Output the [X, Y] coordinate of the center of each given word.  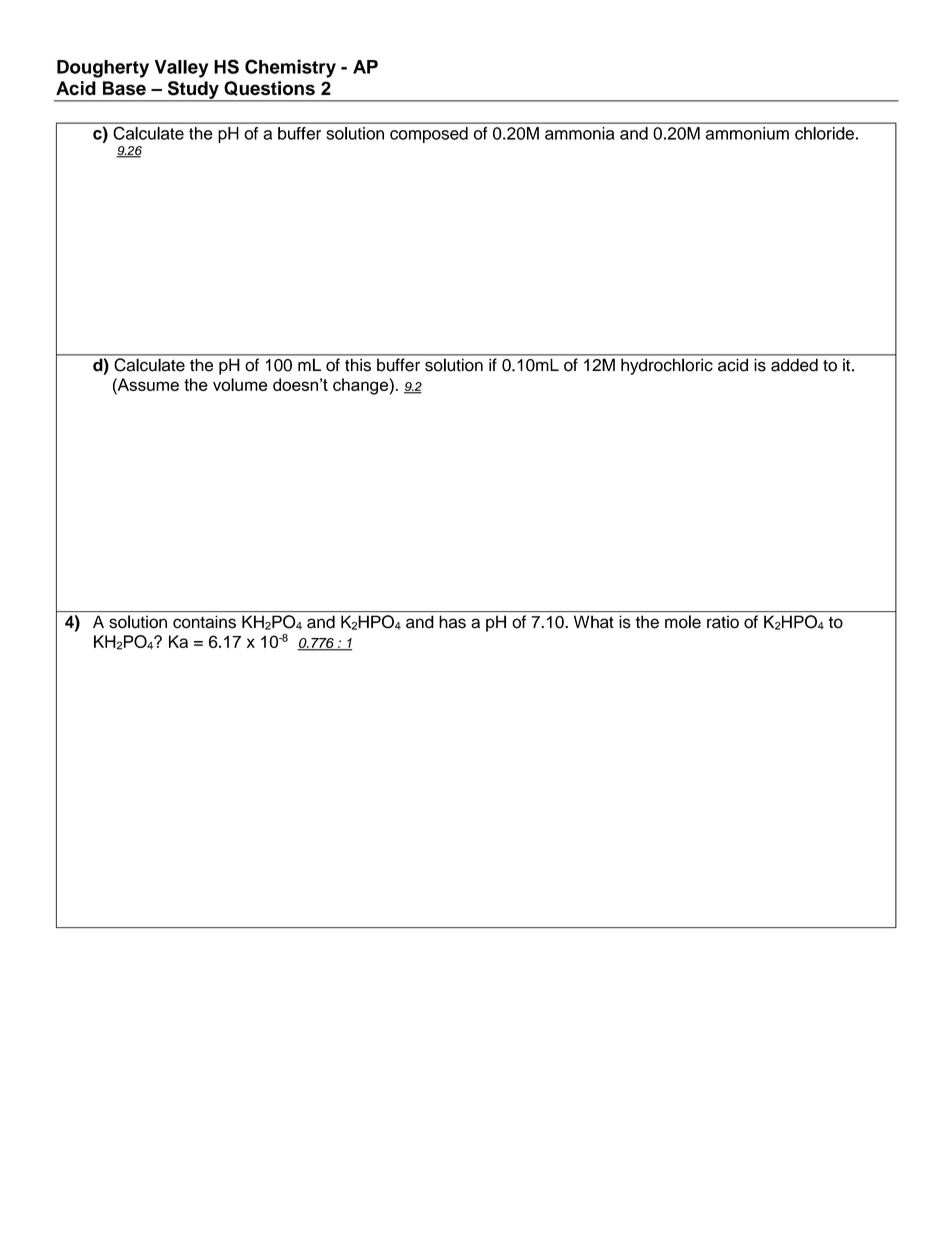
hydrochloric [667, 367]
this [358, 365]
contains [204, 622]
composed [429, 135]
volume [240, 384]
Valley [182, 69]
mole [683, 622]
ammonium [747, 133]
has [452, 622]
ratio [723, 622]
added [794, 365]
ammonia [580, 133]
